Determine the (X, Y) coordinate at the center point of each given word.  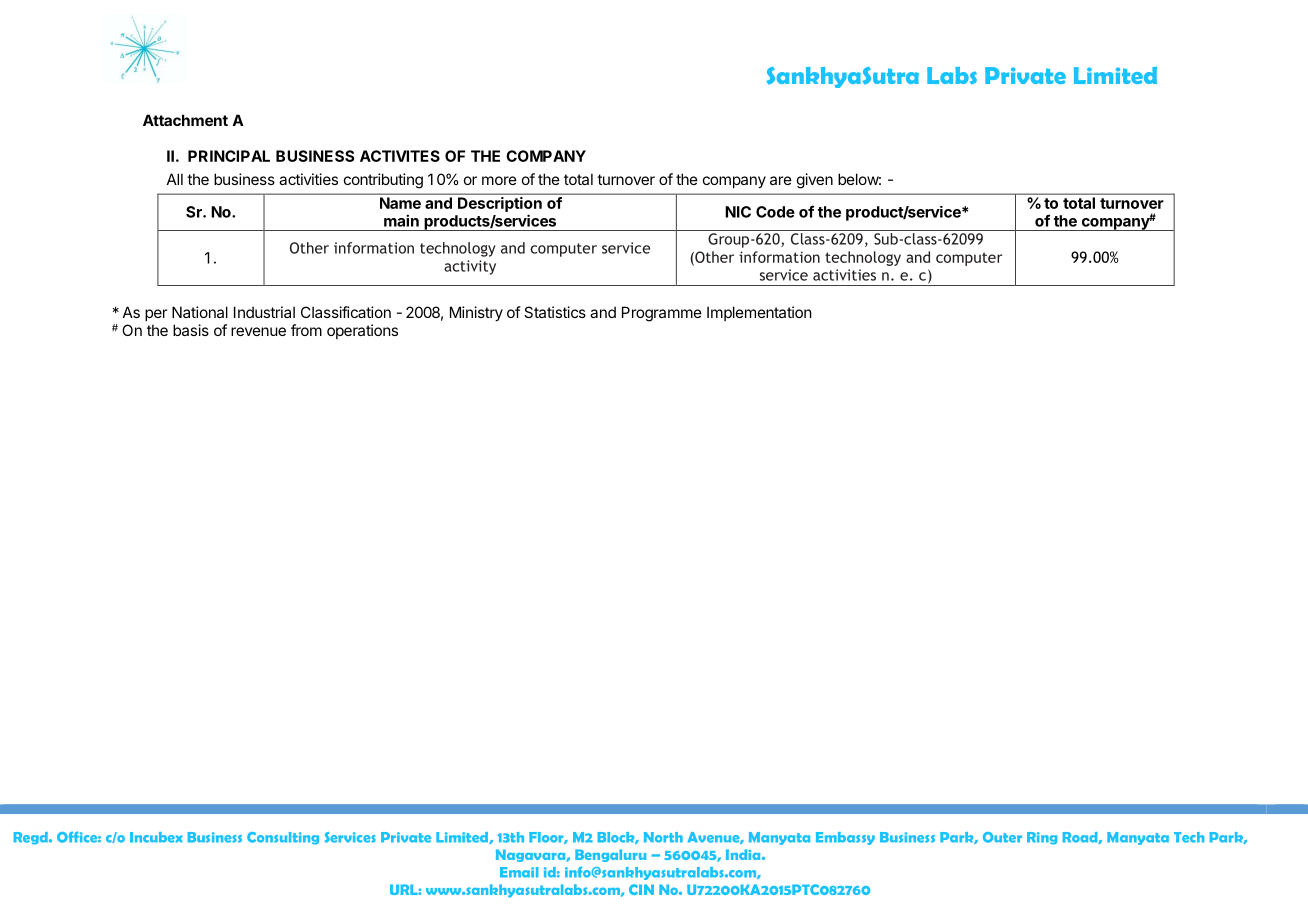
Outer (1002, 837)
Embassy (845, 838)
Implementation (759, 313)
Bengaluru (610, 855)
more (499, 180)
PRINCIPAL (229, 156)
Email (519, 872)
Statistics (555, 312)
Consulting (283, 838)
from (306, 330)
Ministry (476, 313)
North (663, 837)
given (815, 181)
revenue (258, 331)
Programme (662, 314)
